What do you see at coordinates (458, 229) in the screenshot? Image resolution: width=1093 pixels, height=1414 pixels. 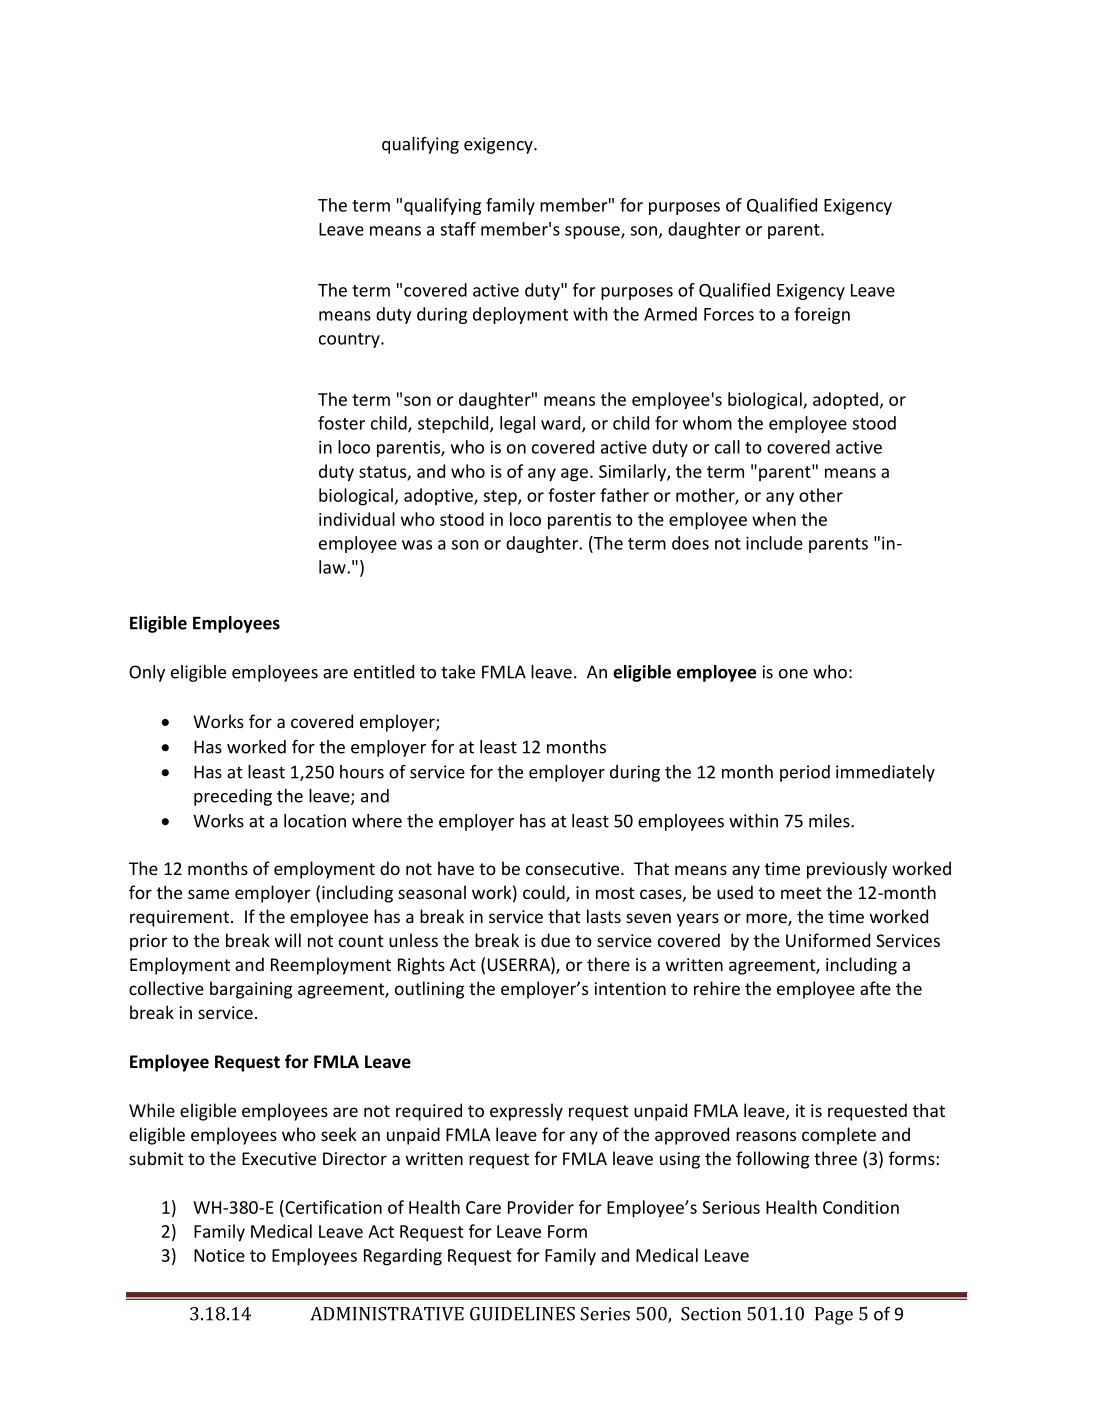 I see `staff` at bounding box center [458, 229].
